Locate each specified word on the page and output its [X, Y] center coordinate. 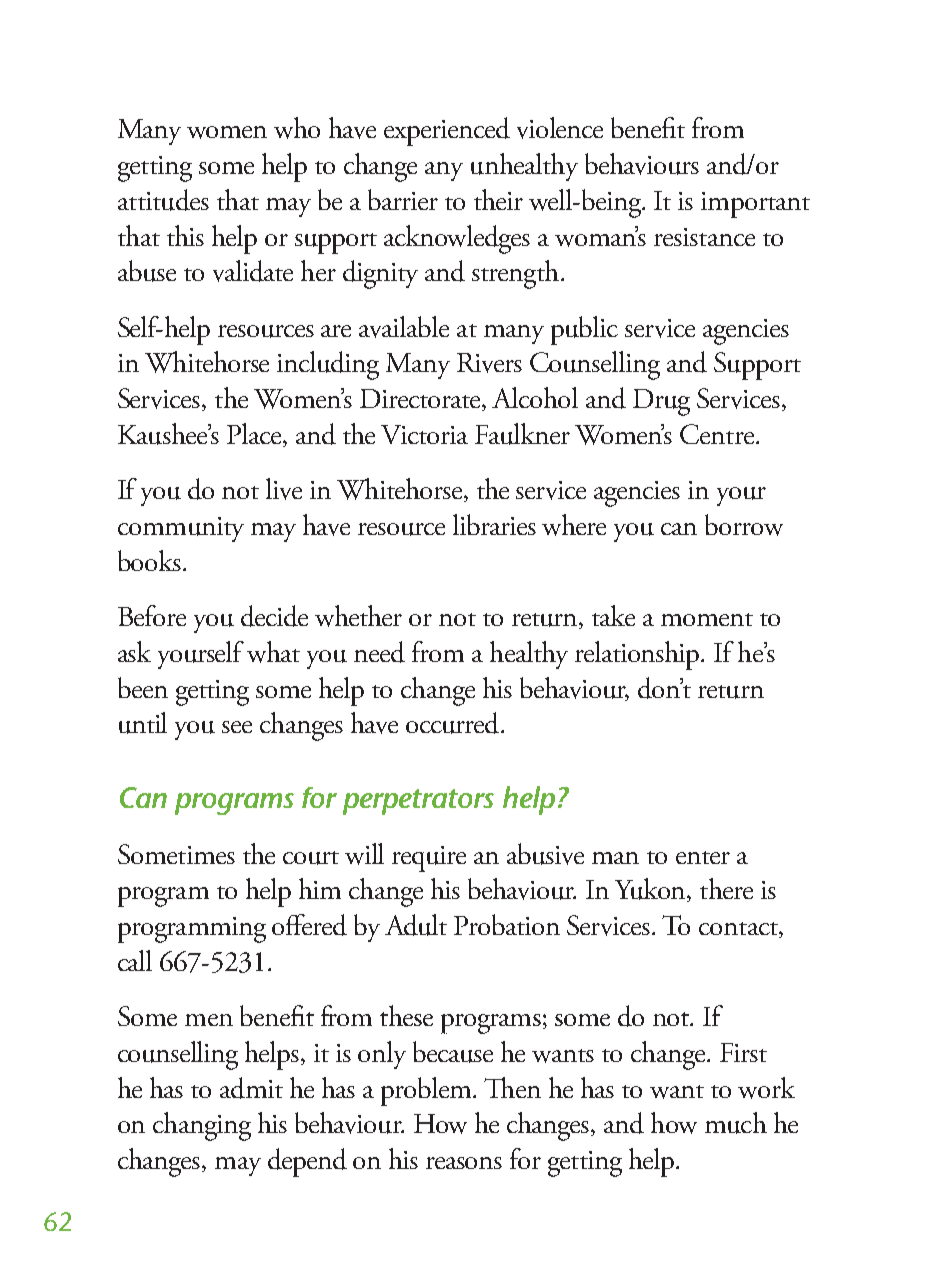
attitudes [163, 200]
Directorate [421, 400]
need [379, 652]
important [755, 205]
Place [255, 435]
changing [202, 1126]
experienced [447, 131]
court [311, 858]
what [273, 652]
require [429, 859]
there [726, 888]
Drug [661, 402]
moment [707, 619]
